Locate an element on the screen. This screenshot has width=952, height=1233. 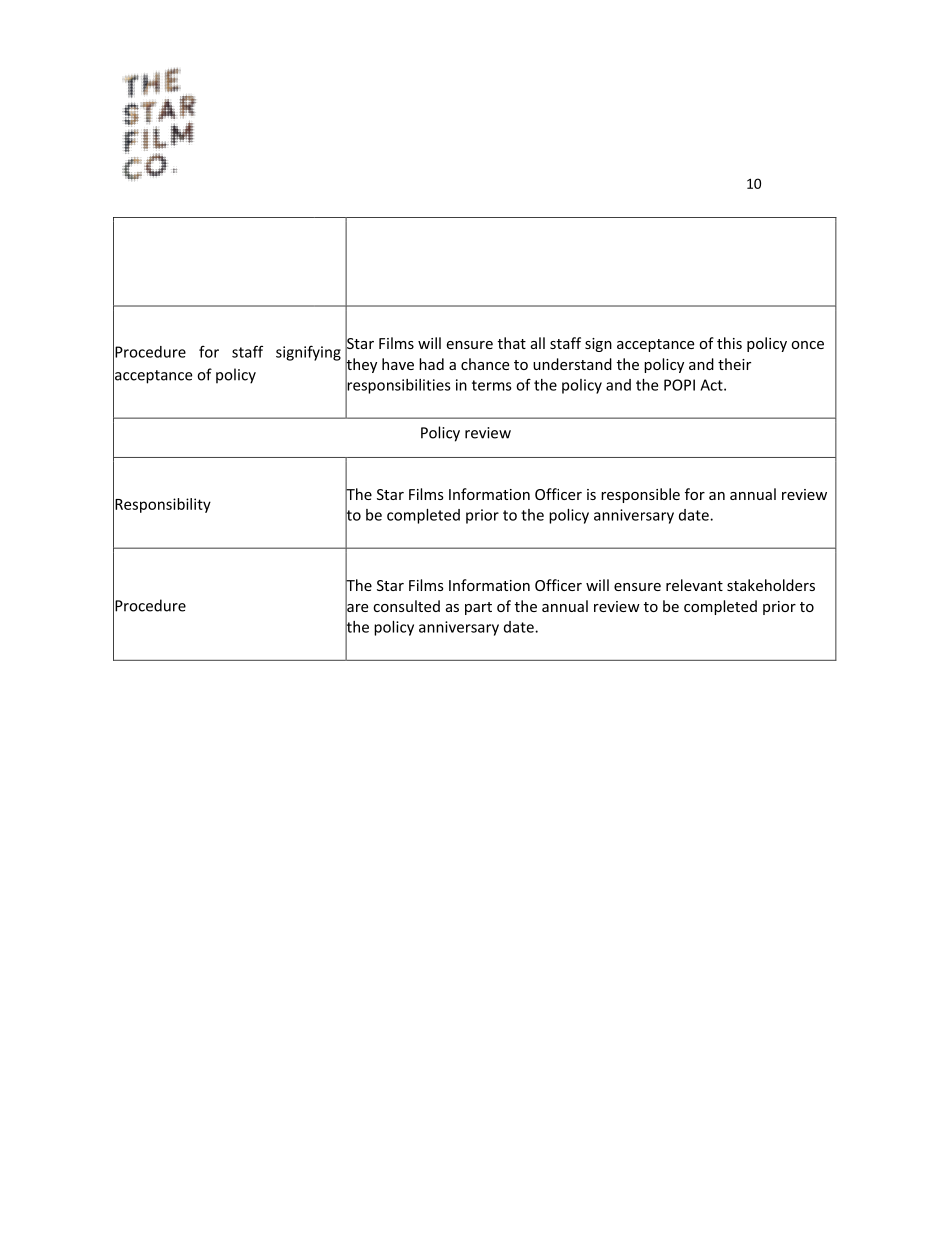
relevant is located at coordinates (694, 585).
